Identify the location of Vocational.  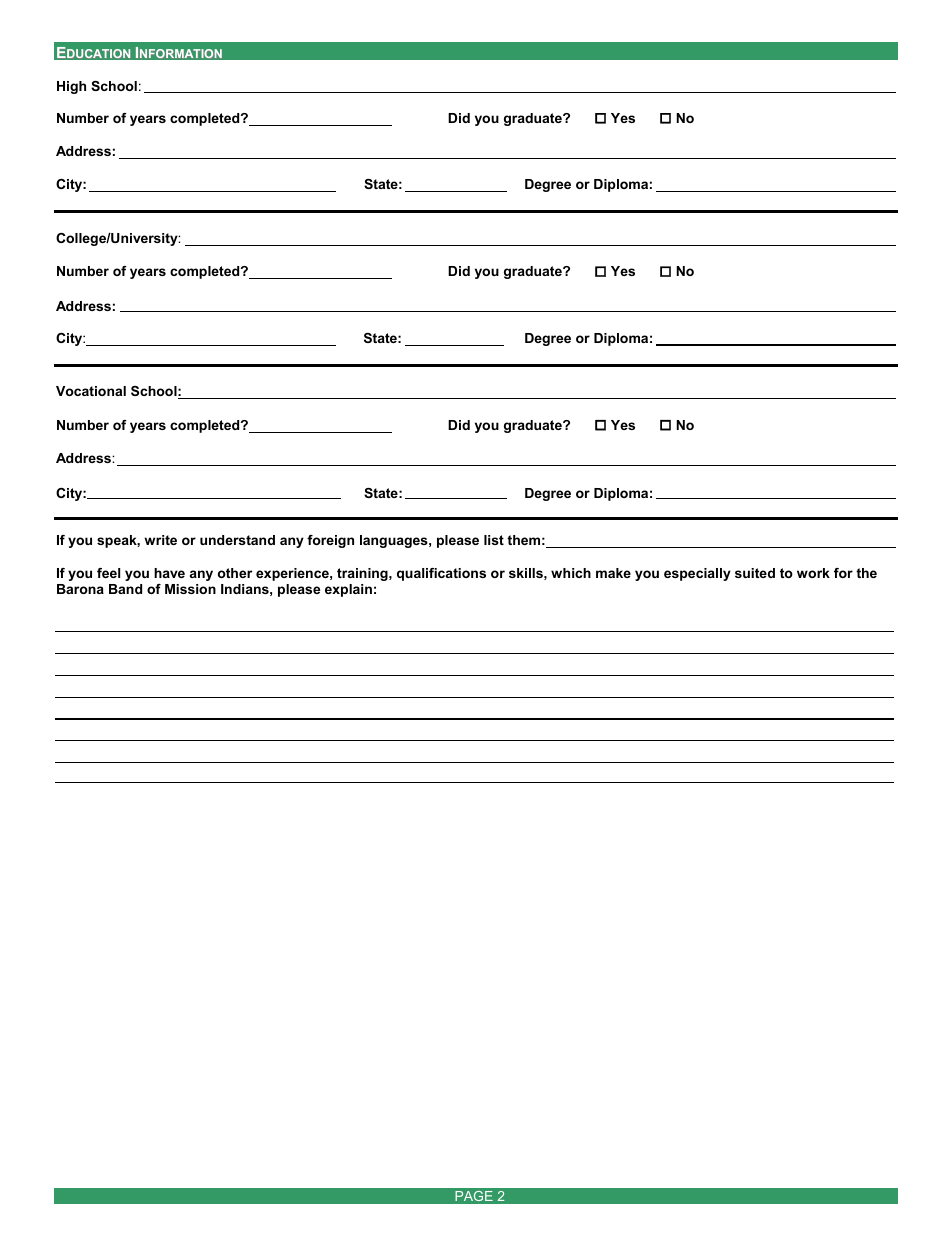
(91, 391).
